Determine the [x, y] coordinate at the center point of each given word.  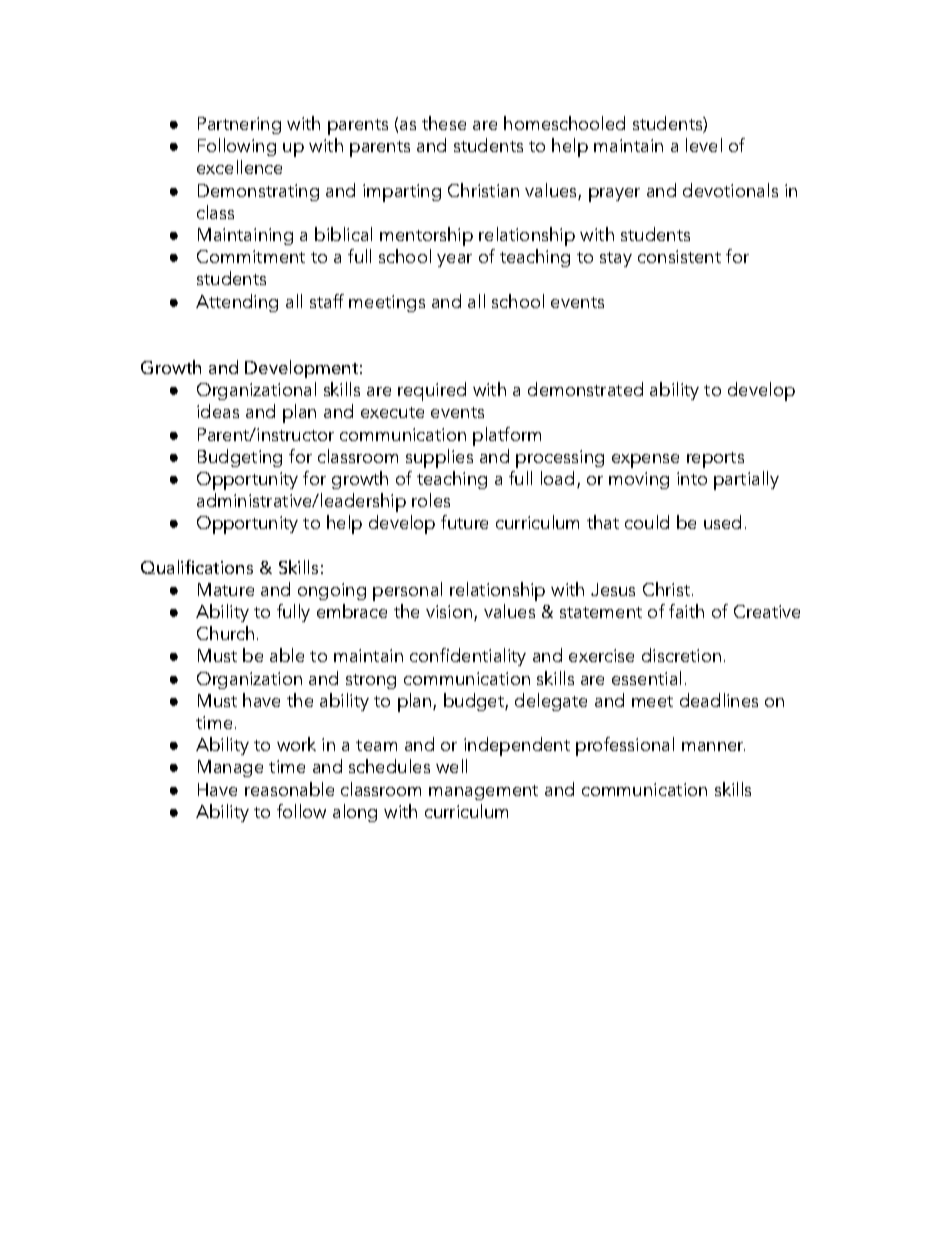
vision [449, 611]
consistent [679, 256]
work [296, 744]
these [444, 123]
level [704, 145]
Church [225, 633]
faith [686, 611]
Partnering [239, 125]
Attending [237, 303]
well [451, 766]
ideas [218, 411]
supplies [439, 458]
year [454, 260]
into [692, 478]
